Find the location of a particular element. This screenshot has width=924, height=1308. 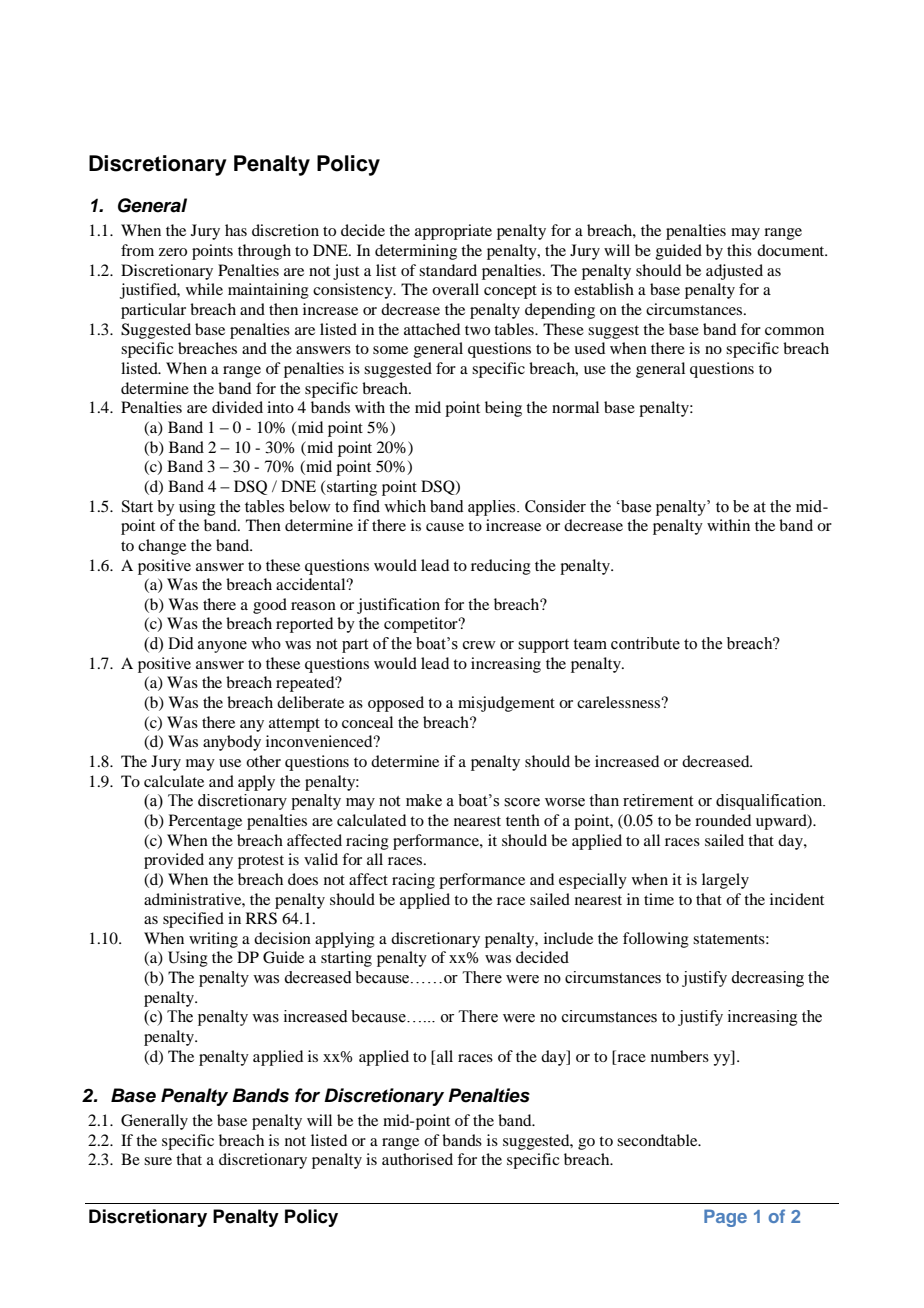

this is located at coordinates (739, 250).
